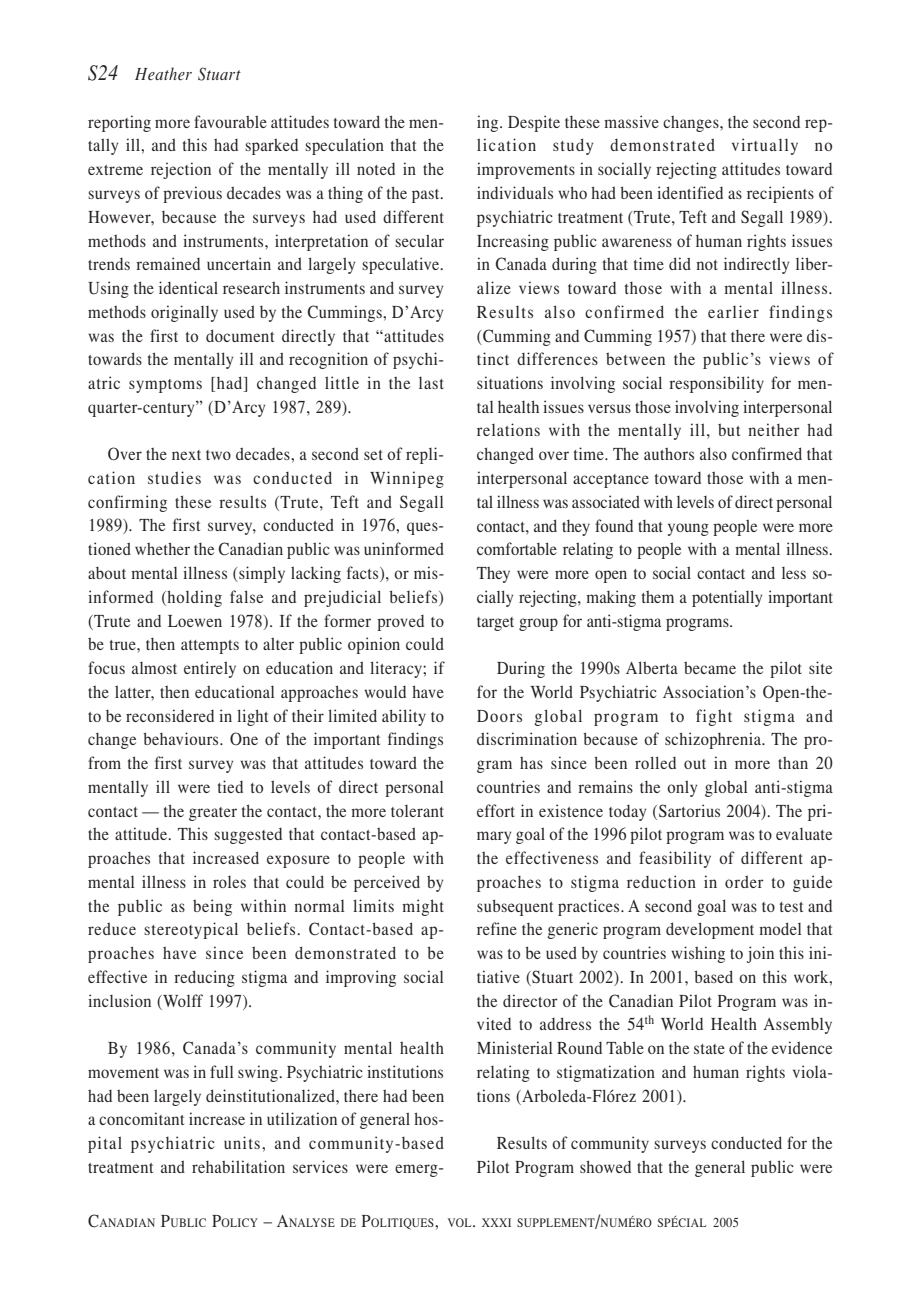 The width and height of the page is (921, 1316). I want to click on document, so click(240, 335).
